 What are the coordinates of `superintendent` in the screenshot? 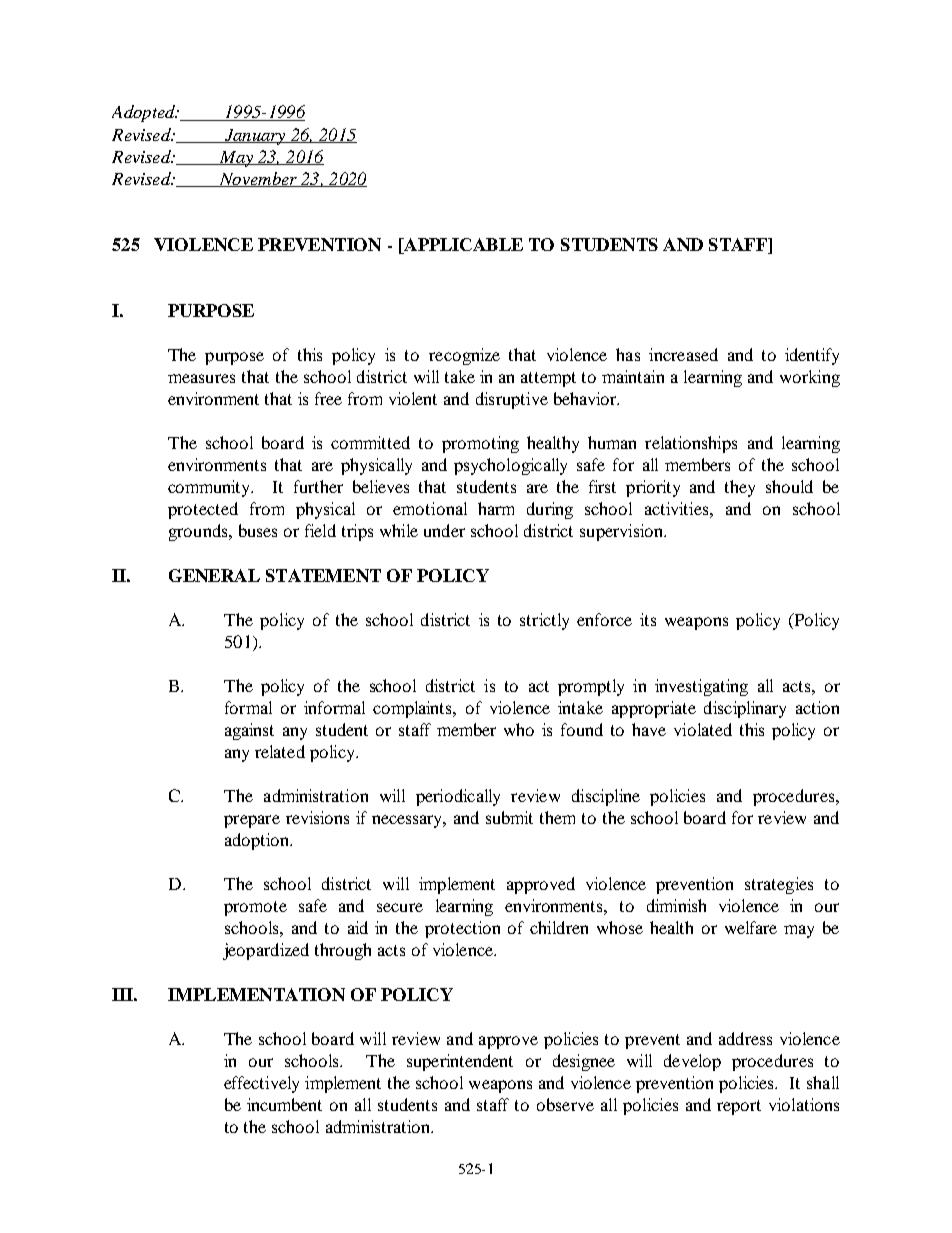 It's located at (460, 1062).
